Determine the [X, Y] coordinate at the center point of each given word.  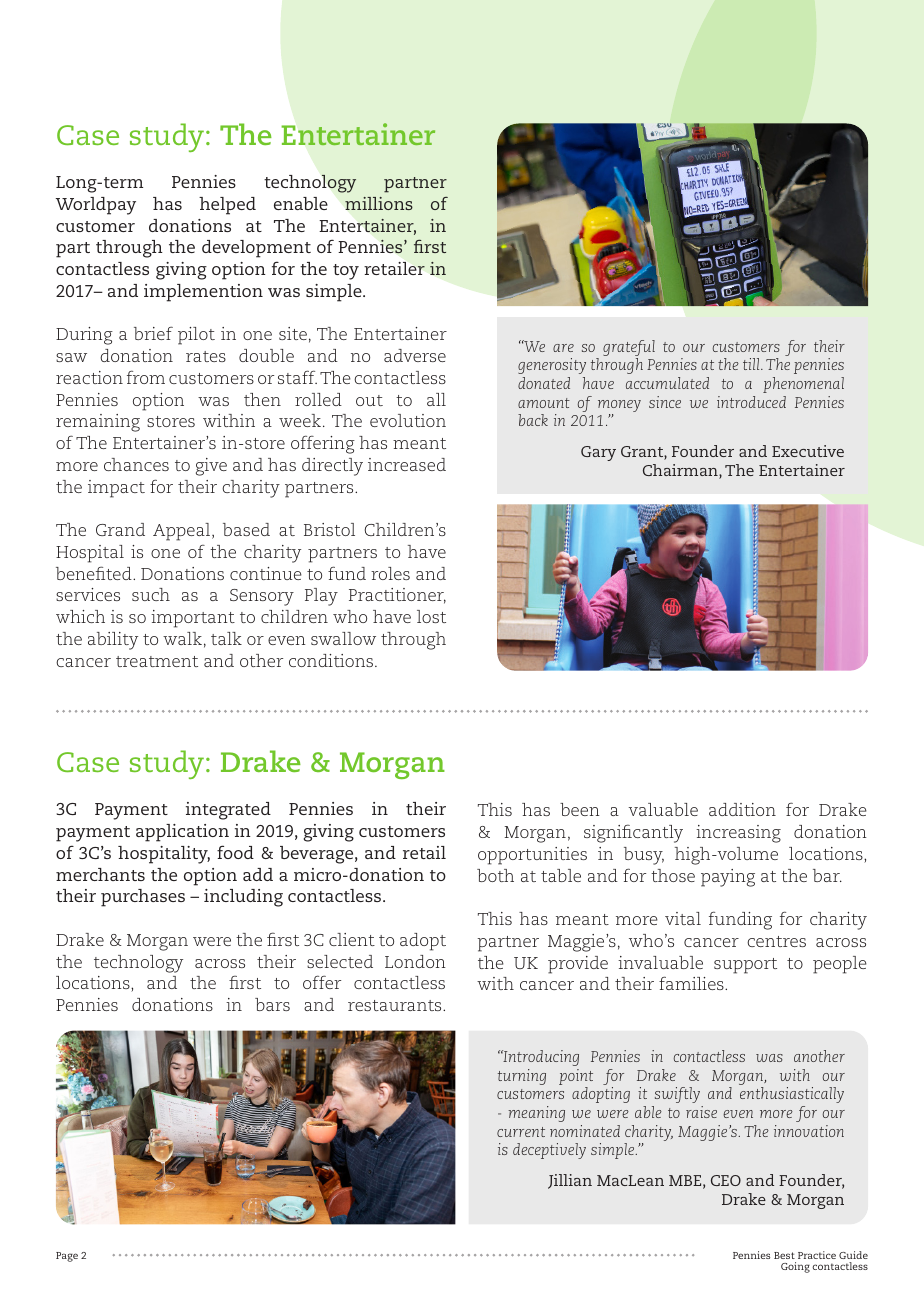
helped [227, 206]
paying [728, 878]
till [752, 364]
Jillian [570, 1181]
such [151, 594]
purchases [143, 898]
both [495, 875]
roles [390, 573]
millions [379, 203]
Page [67, 1257]
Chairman [681, 471]
